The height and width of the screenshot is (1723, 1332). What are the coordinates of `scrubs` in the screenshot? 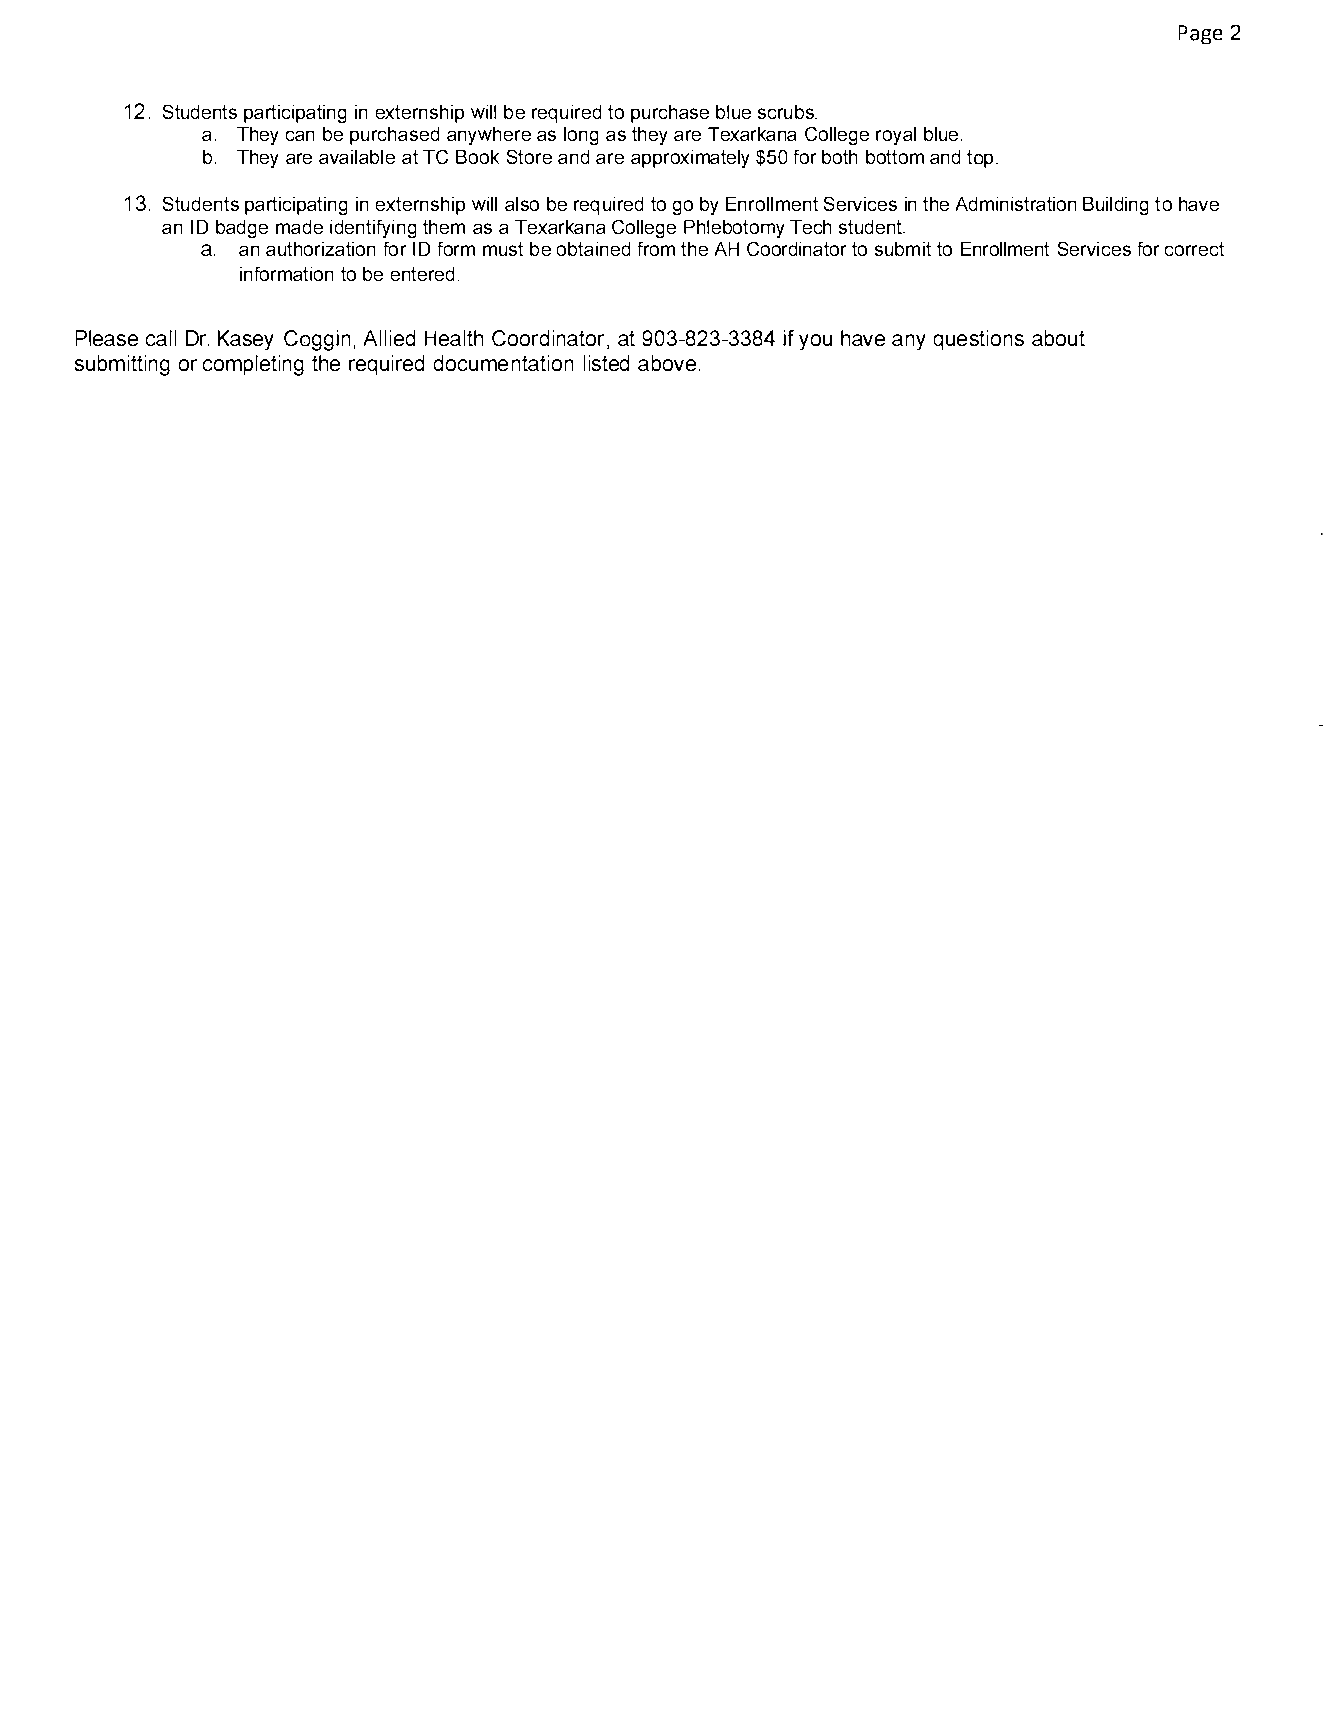 It's located at (787, 112).
